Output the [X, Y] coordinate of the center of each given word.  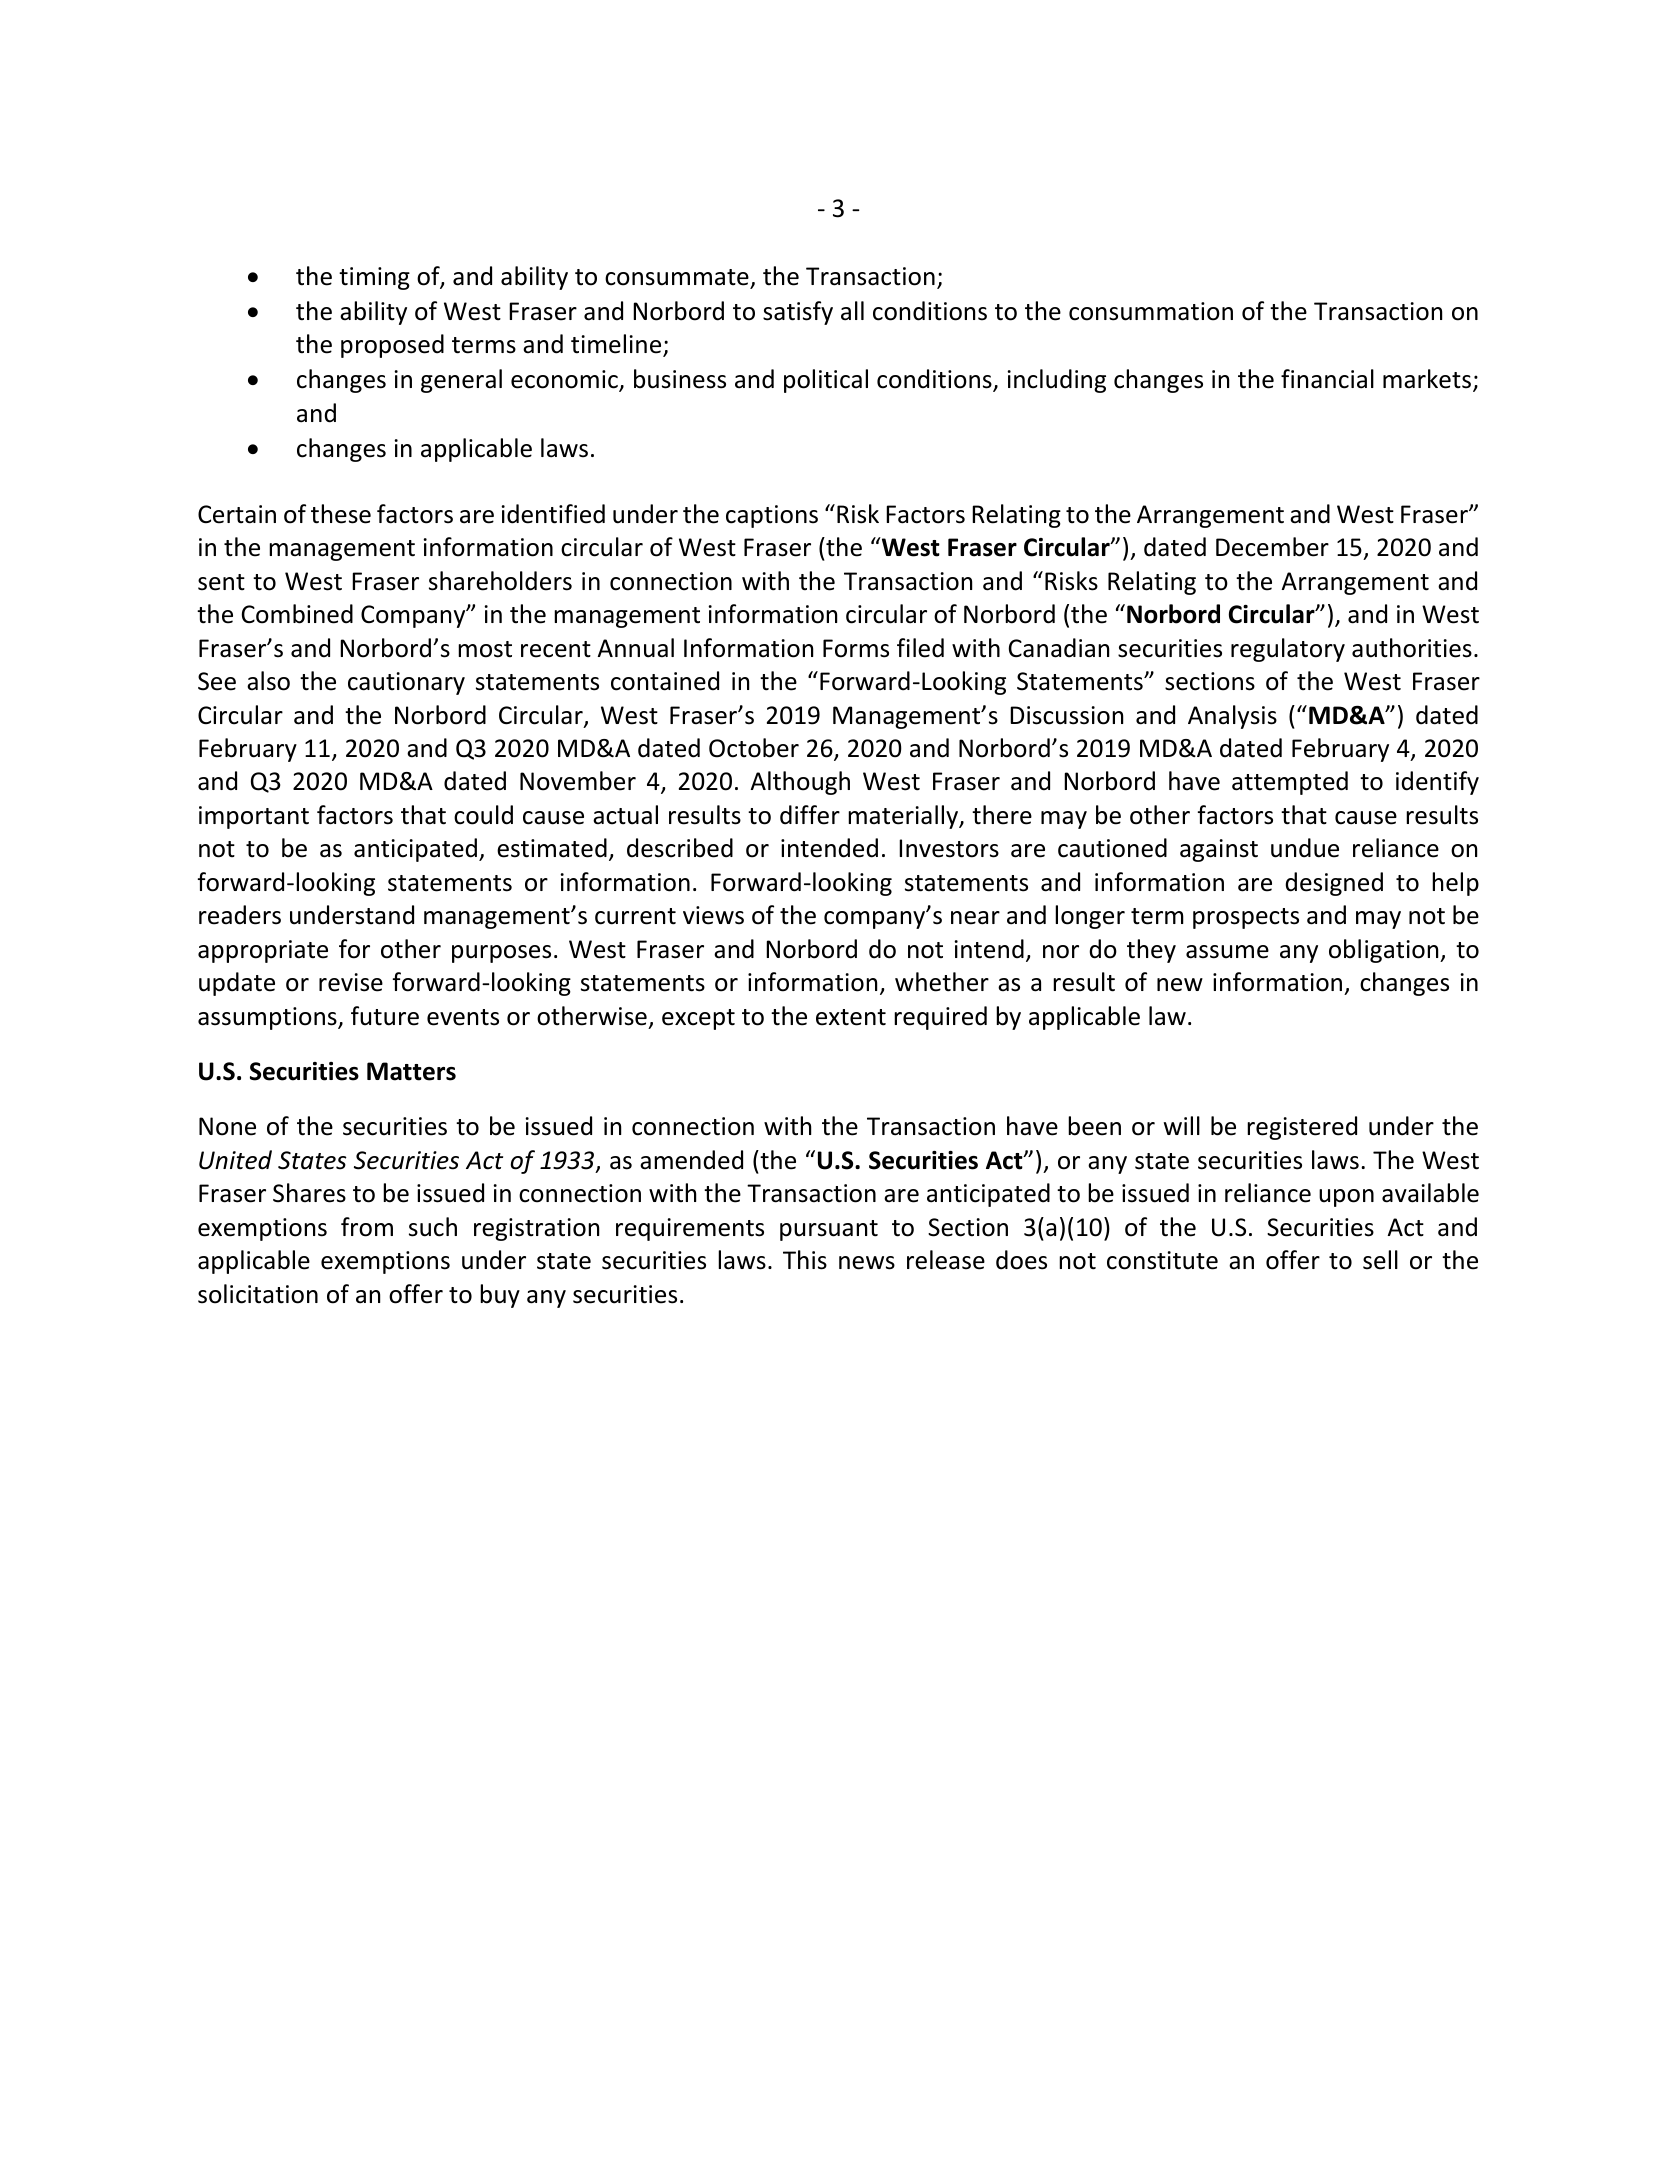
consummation [1151, 311]
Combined [297, 614]
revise [351, 982]
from [367, 1227]
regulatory [1288, 650]
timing [374, 278]
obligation [1385, 951]
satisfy [798, 313]
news [867, 1263]
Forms [856, 648]
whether [942, 982]
